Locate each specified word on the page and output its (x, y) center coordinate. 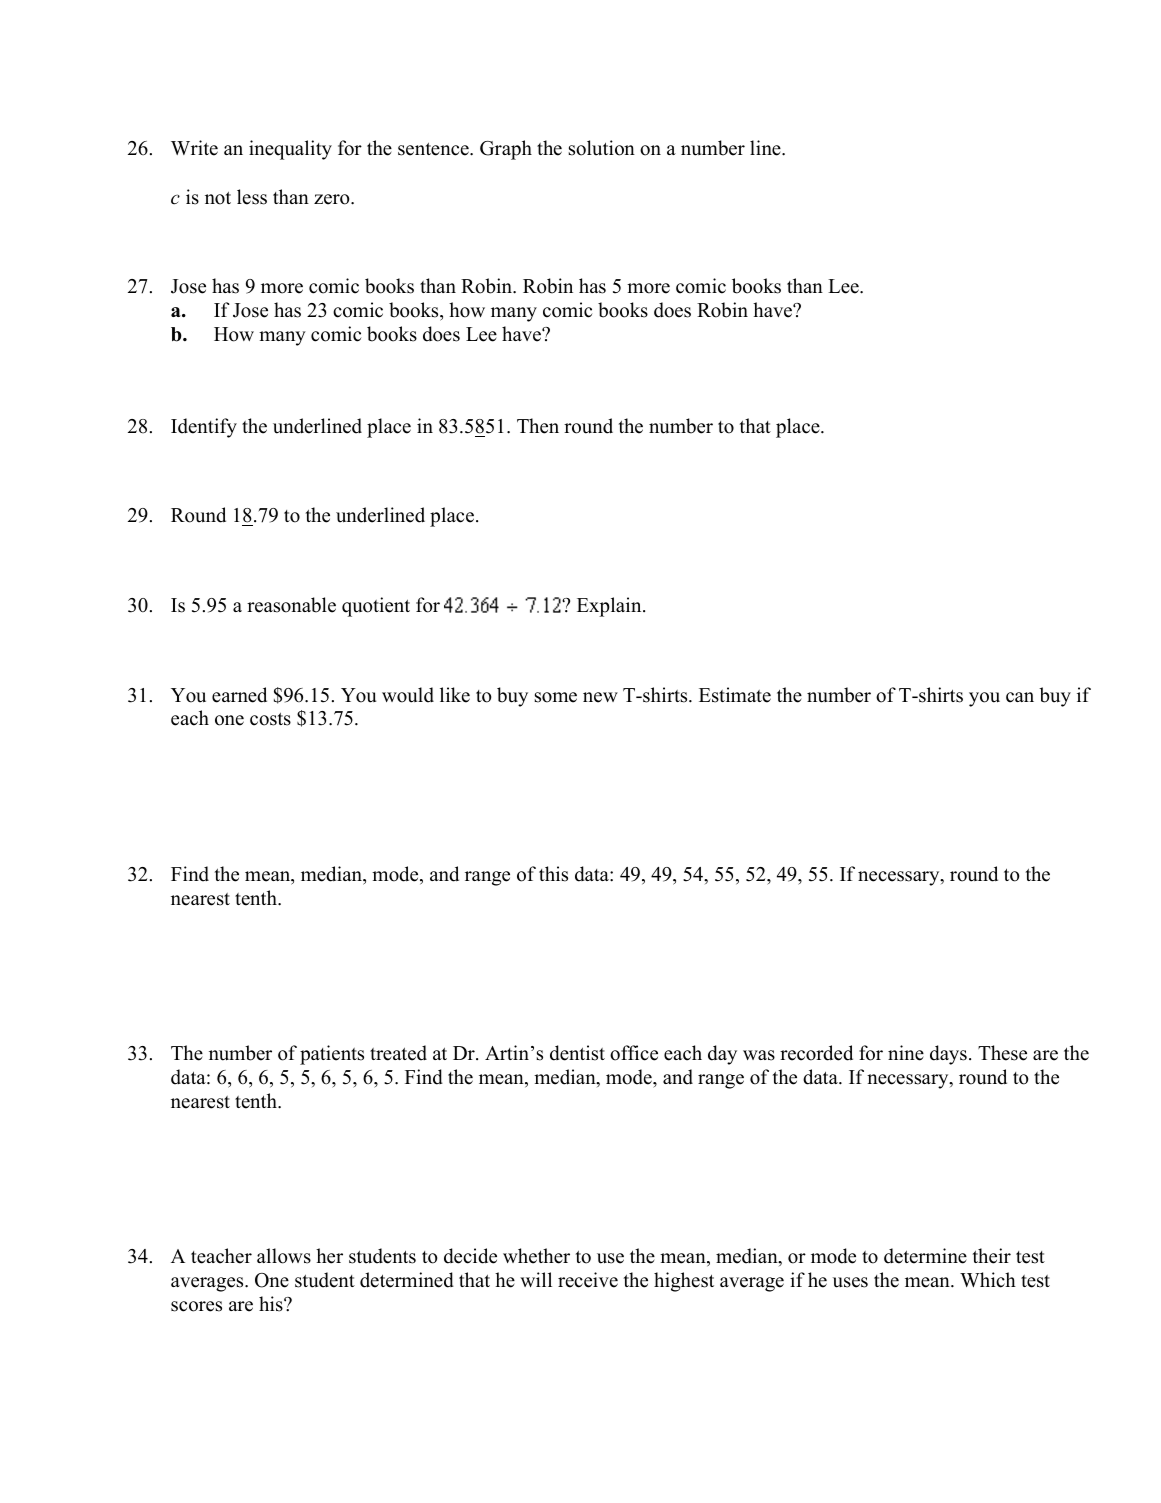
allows (284, 1256)
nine (906, 1053)
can (1020, 697)
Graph (506, 150)
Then (538, 426)
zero (333, 199)
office (634, 1053)
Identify (204, 428)
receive (588, 1280)
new (600, 697)
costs (270, 719)
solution (602, 148)
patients (332, 1055)
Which (988, 1280)
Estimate (735, 695)
